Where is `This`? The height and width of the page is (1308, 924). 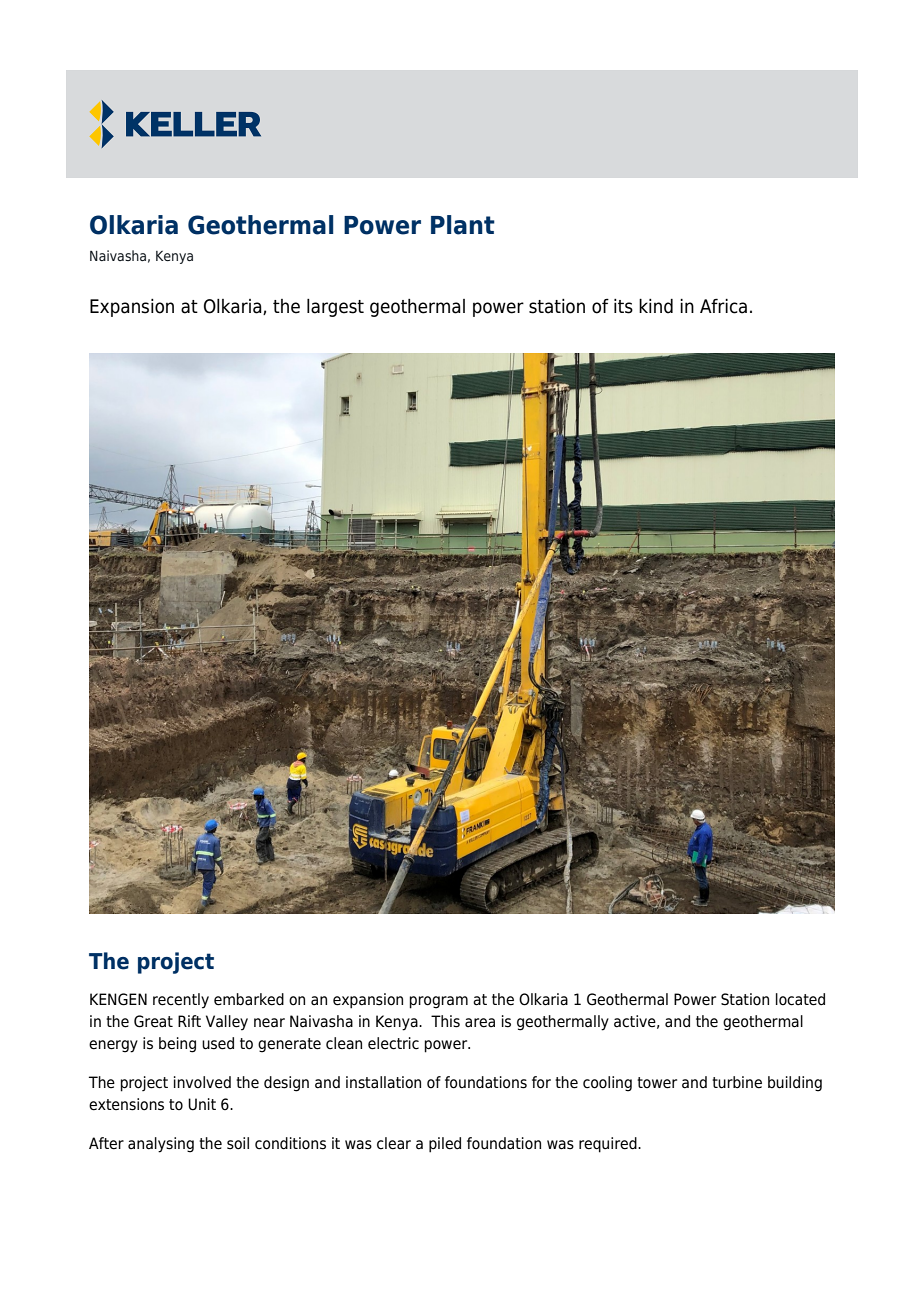 This is located at coordinates (445, 1021).
